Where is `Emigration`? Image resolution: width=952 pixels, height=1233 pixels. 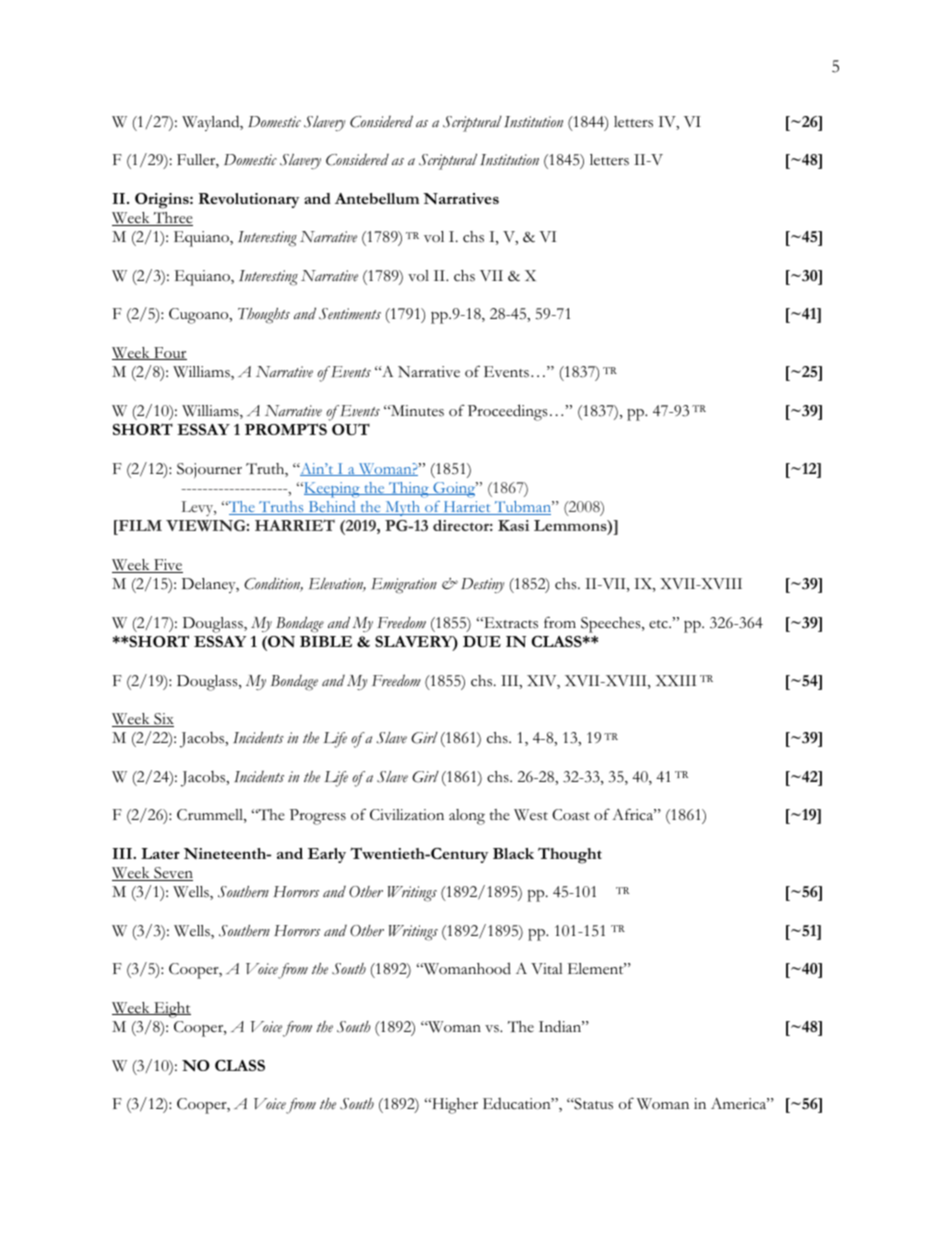 Emigration is located at coordinates (404, 586).
